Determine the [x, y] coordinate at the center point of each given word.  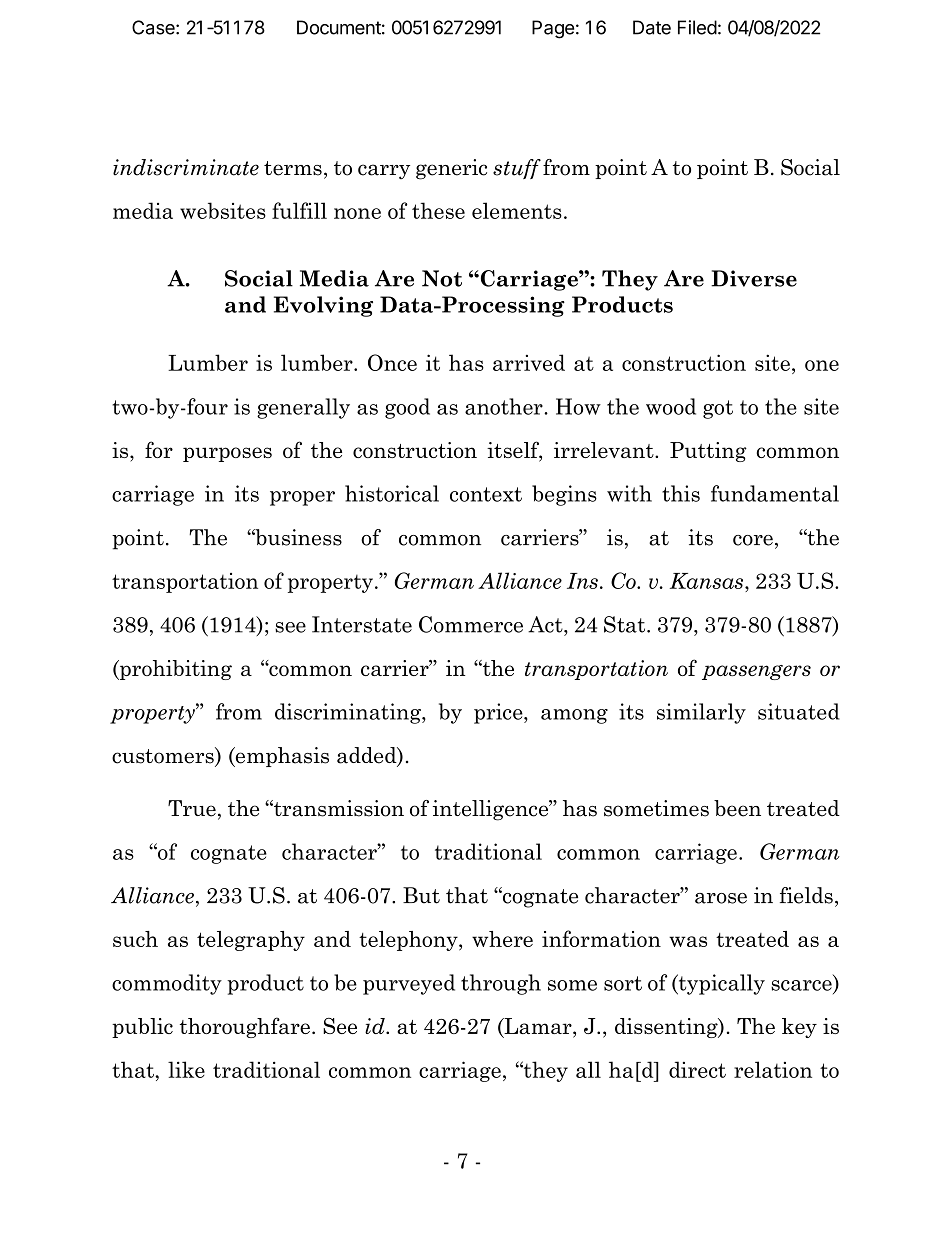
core [753, 540]
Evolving [323, 306]
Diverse [754, 278]
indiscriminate [186, 167]
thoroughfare [245, 1027]
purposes [227, 454]
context [486, 494]
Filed [697, 27]
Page [553, 29]
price [499, 713]
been [737, 808]
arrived [529, 362]
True [192, 808]
